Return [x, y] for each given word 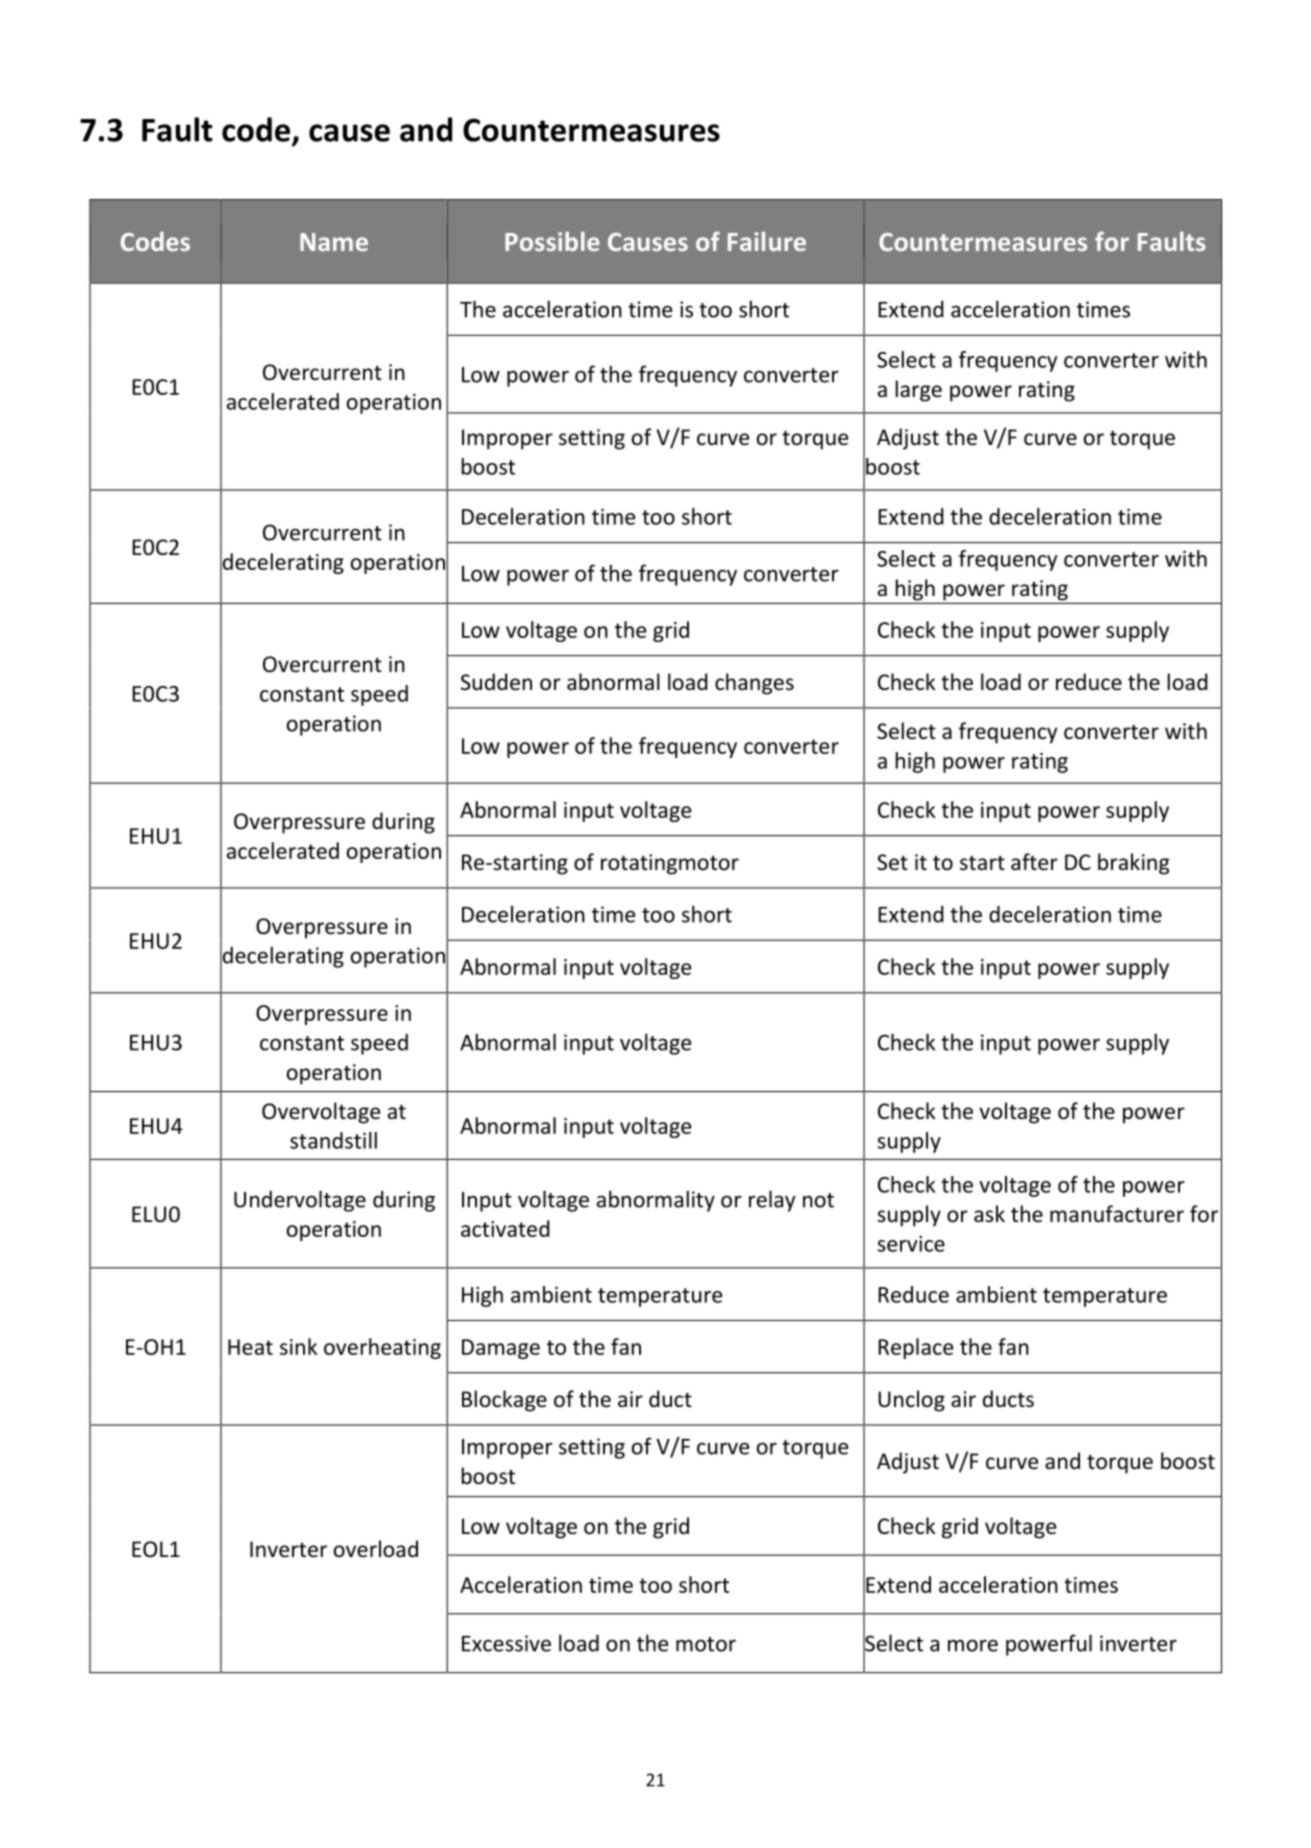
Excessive [506, 1643]
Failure [767, 241]
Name [334, 242]
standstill [333, 1140]
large [919, 391]
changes [754, 684]
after [1034, 862]
